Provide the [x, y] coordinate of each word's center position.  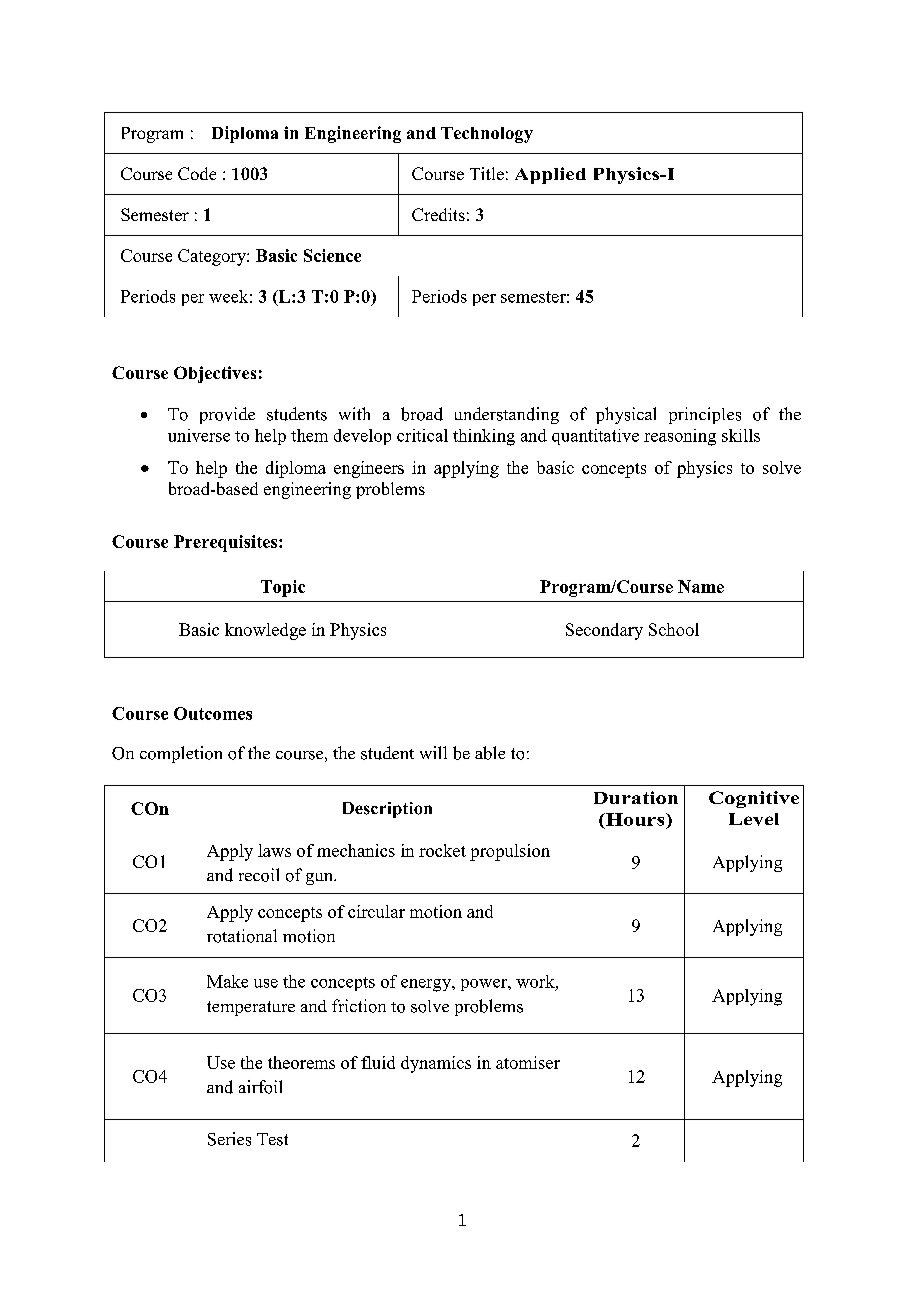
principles [705, 415]
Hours [635, 819]
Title [487, 173]
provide [227, 415]
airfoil [260, 1087]
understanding [507, 415]
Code [197, 173]
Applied [550, 175]
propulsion [510, 852]
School [674, 629]
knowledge [265, 631]
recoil [259, 875]
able [490, 753]
